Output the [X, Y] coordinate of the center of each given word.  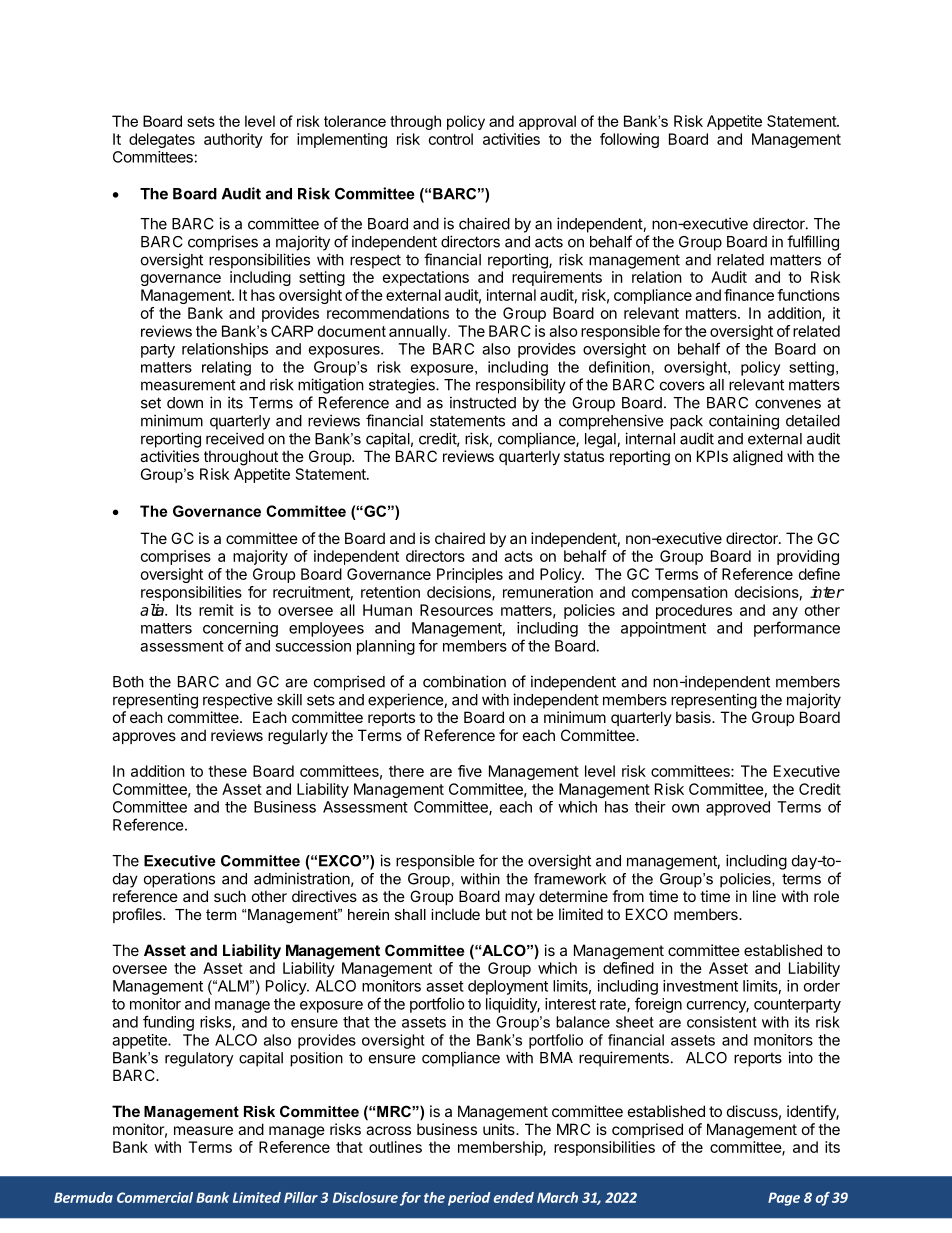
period [469, 1199]
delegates [162, 140]
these [227, 771]
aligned [758, 458]
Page [784, 1199]
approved [738, 808]
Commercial [155, 1197]
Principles [470, 575]
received [235, 438]
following [629, 140]
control [451, 139]
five [470, 771]
